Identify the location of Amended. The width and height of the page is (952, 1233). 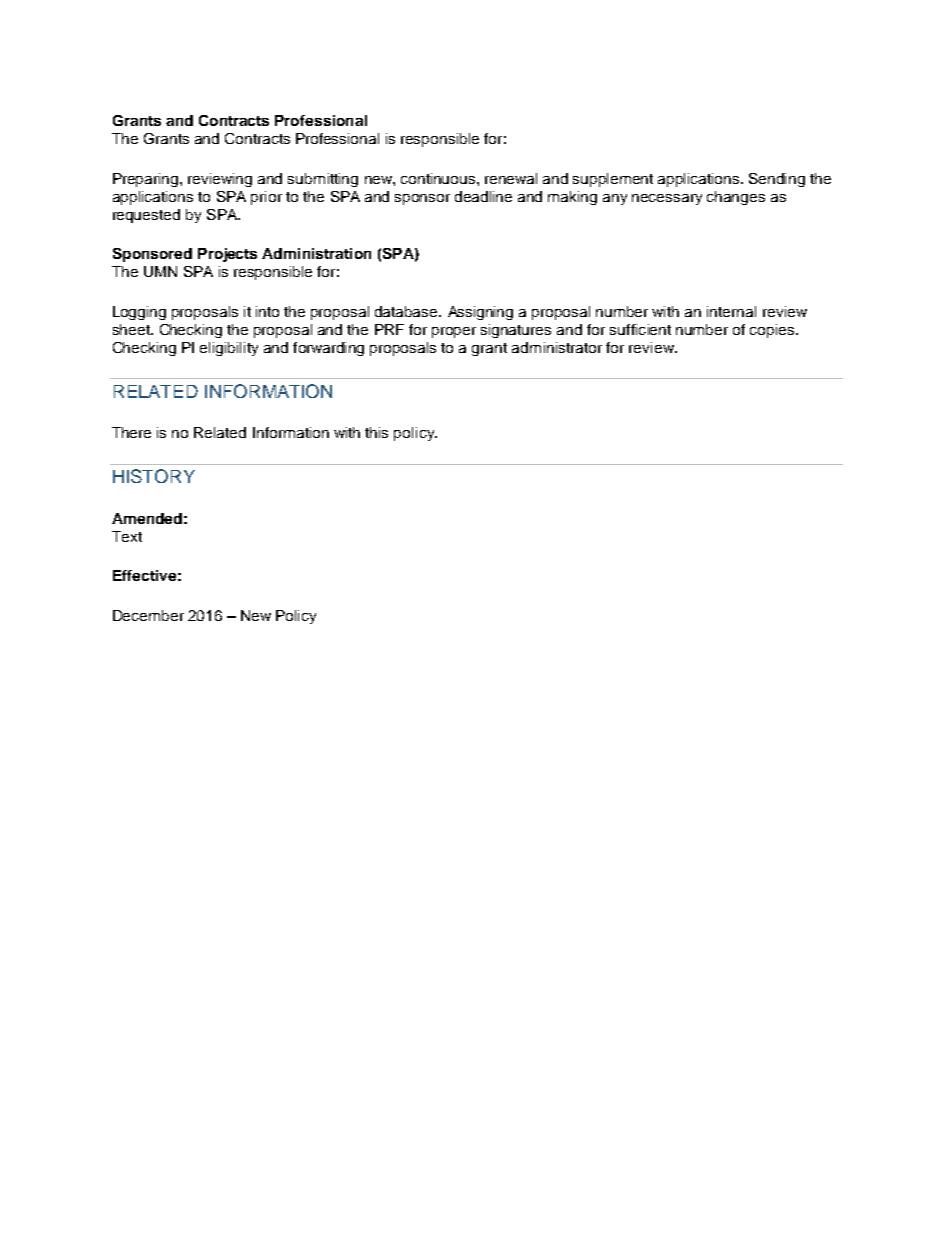
(147, 518).
